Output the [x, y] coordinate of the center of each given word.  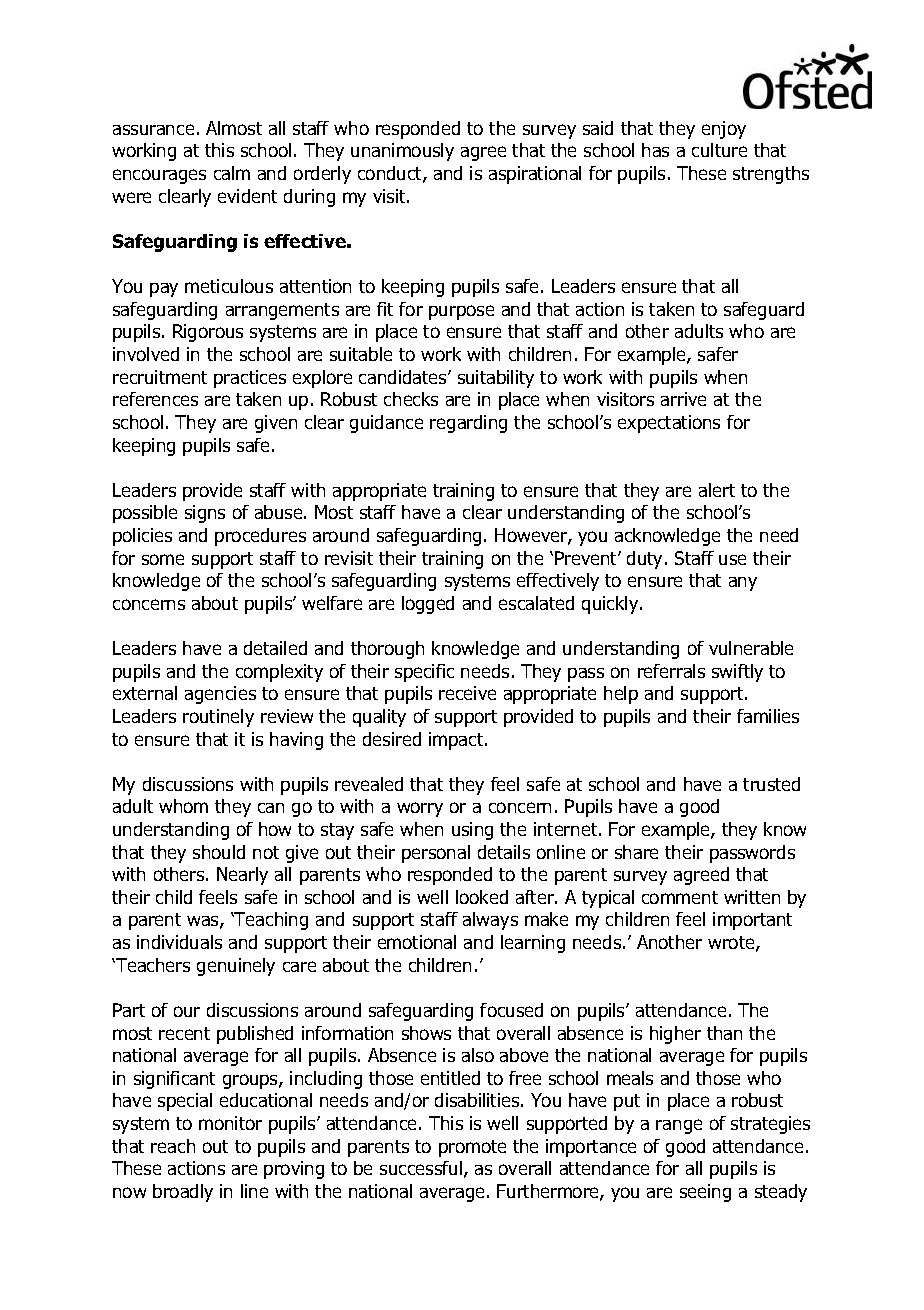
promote [472, 1148]
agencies [220, 695]
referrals [671, 671]
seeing [705, 1193]
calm [232, 173]
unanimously [402, 152]
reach [173, 1146]
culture [719, 150]
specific [424, 673]
